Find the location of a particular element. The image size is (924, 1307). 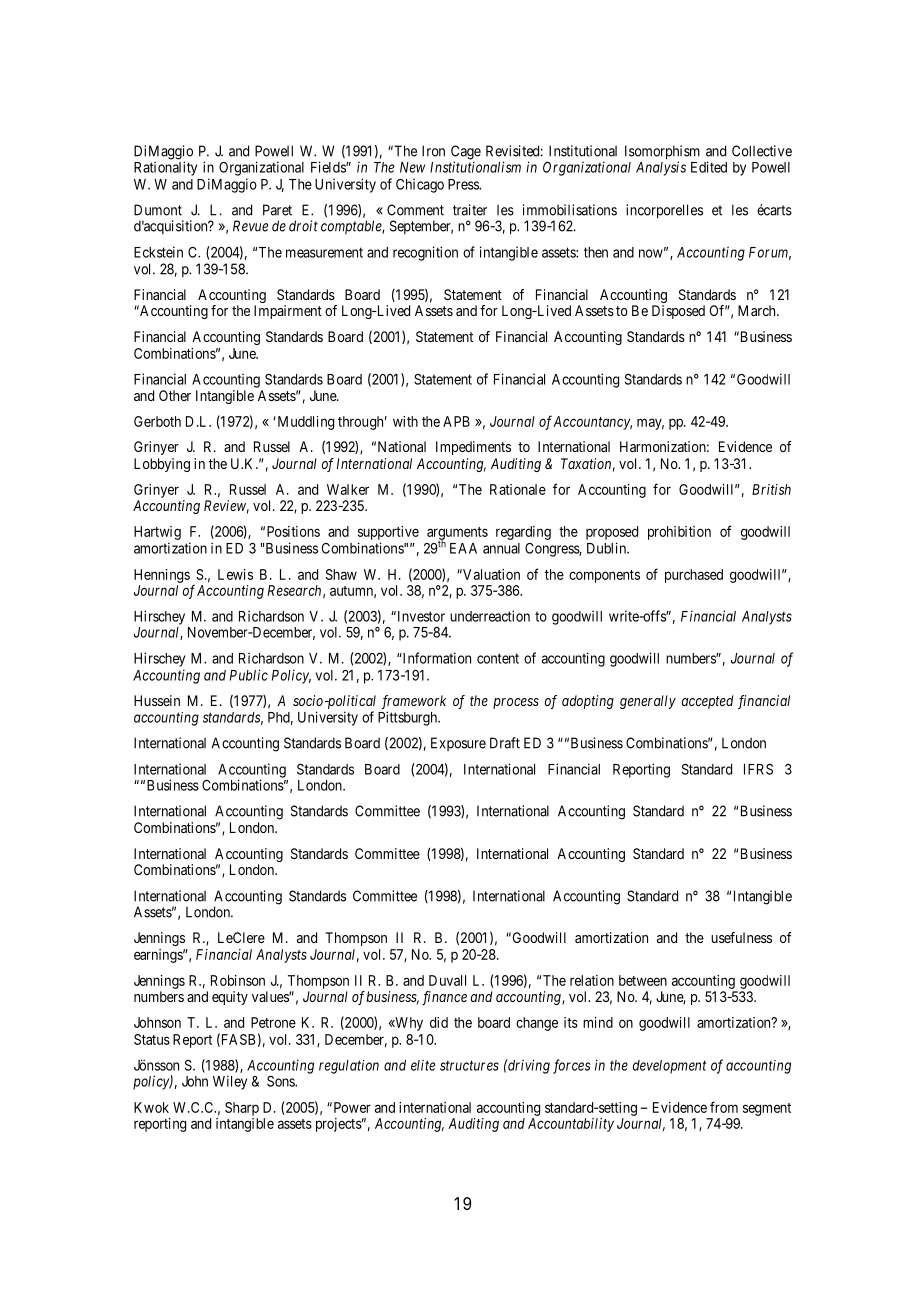

content is located at coordinates (498, 658).
